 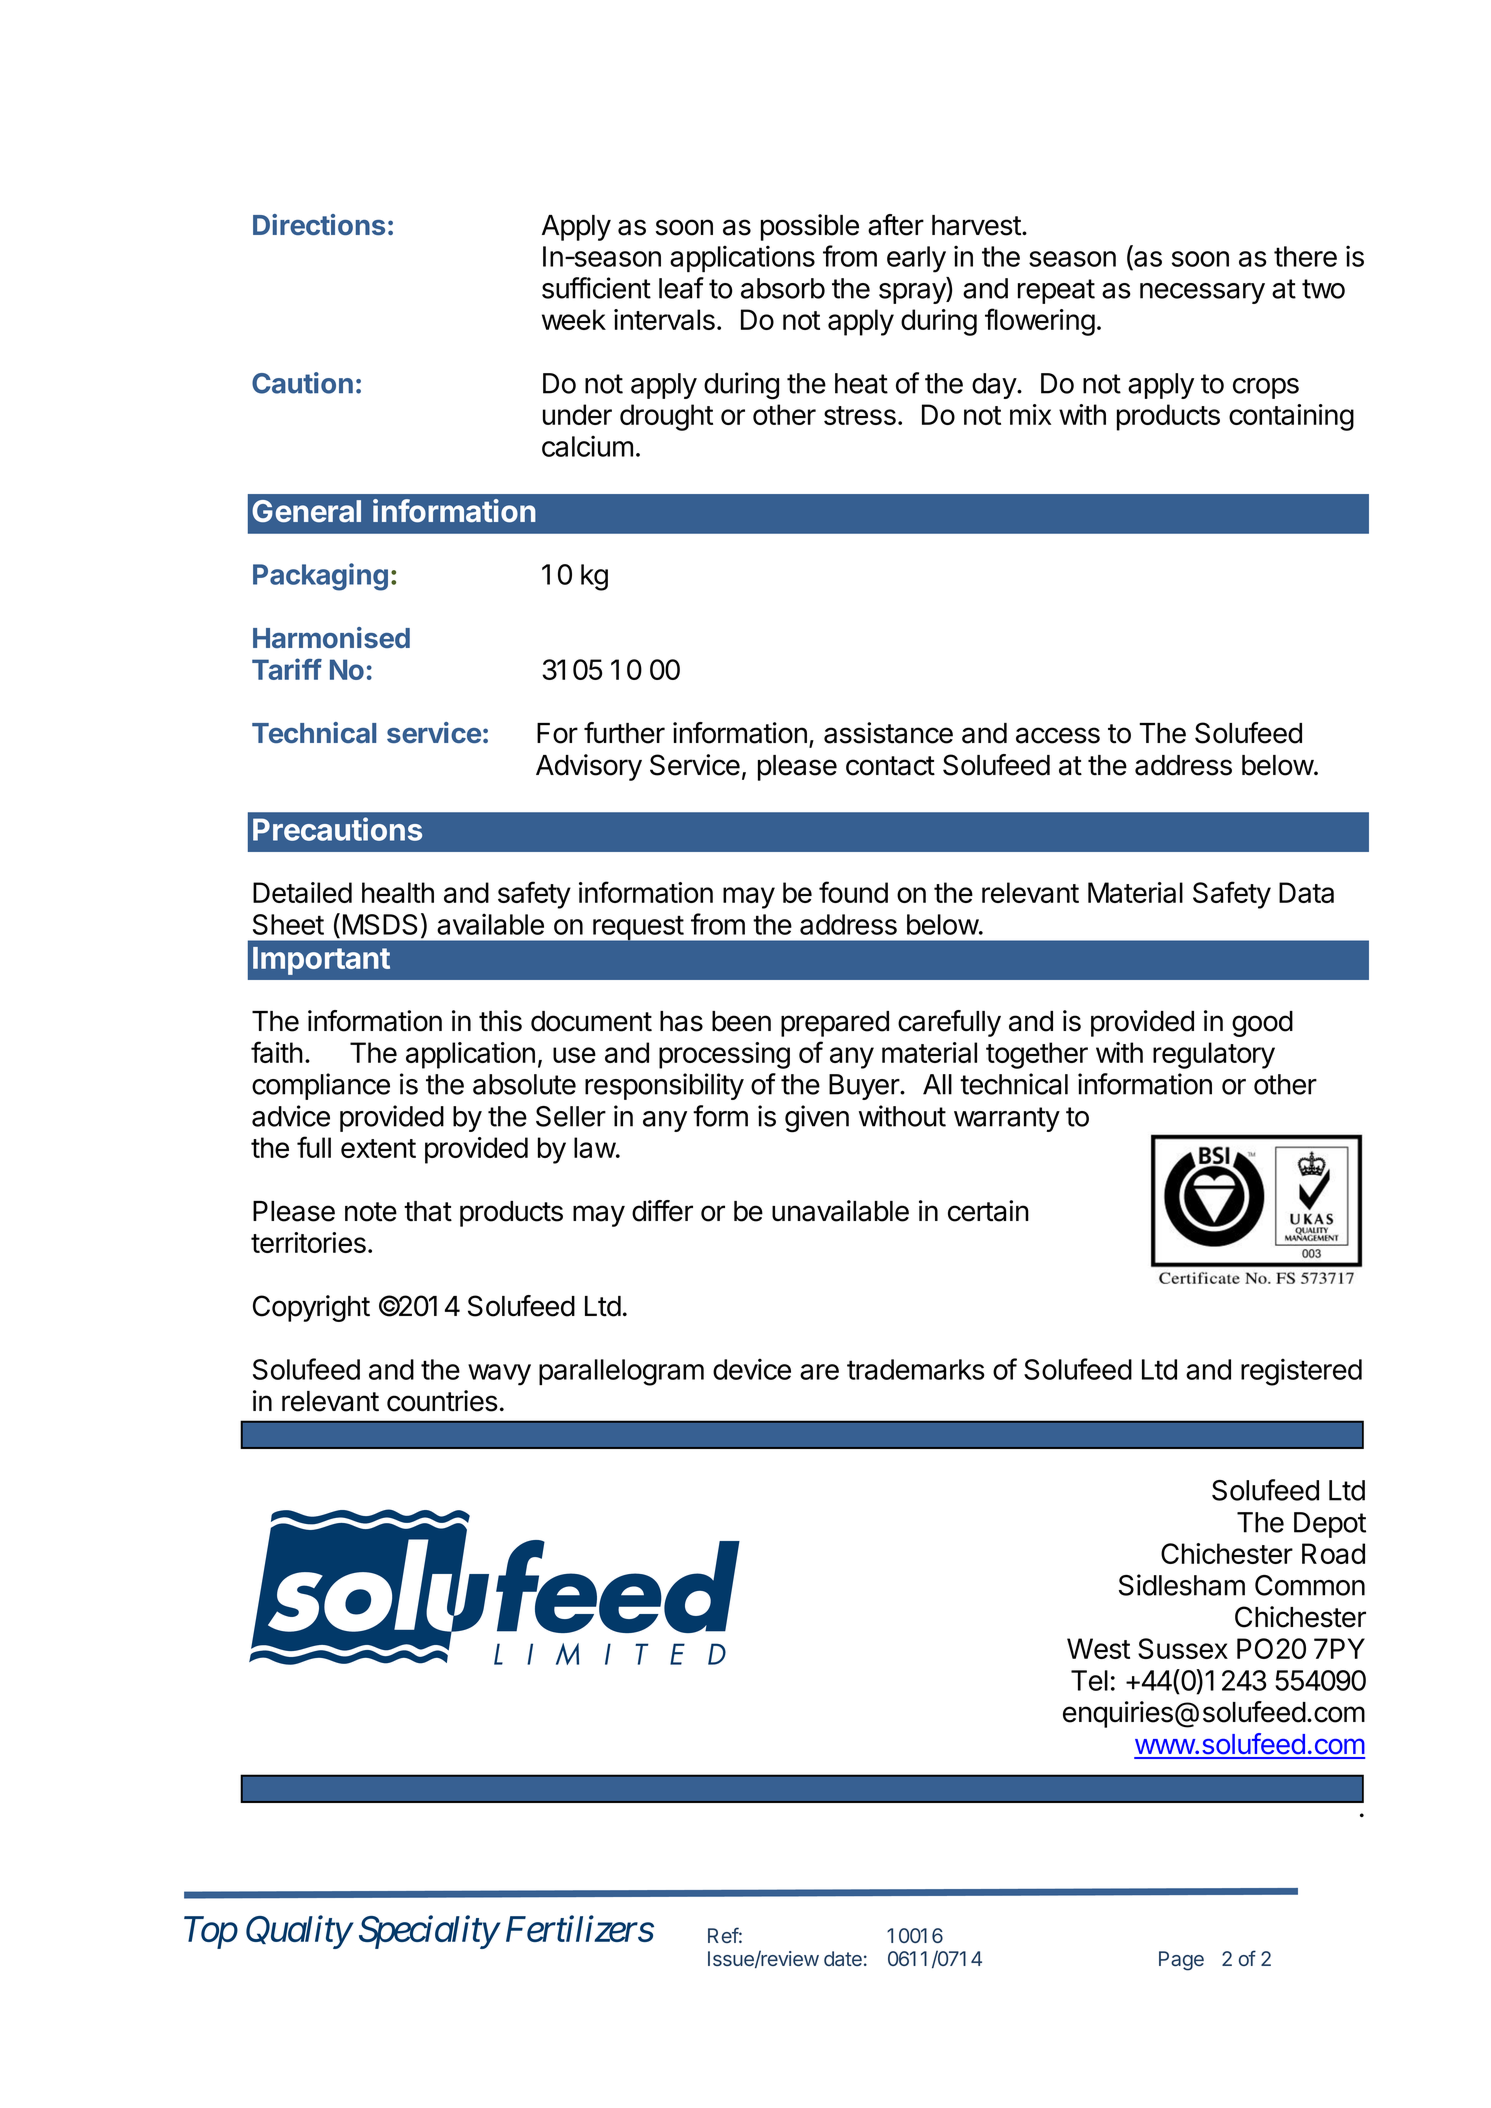 What do you see at coordinates (319, 224) in the screenshot?
I see `Directions` at bounding box center [319, 224].
